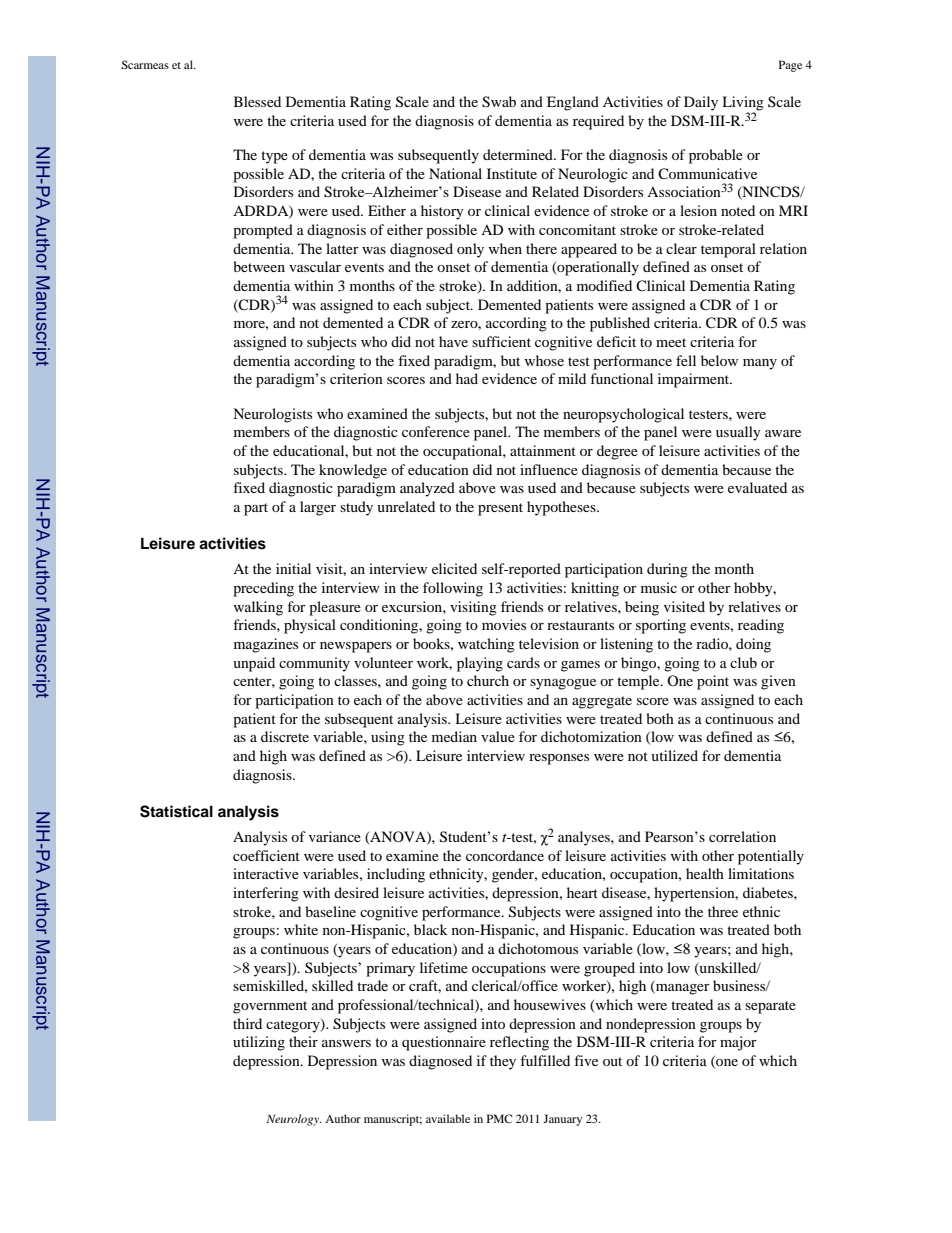 This document has height=1233, width=952. What do you see at coordinates (503, 1062) in the document?
I see `they` at bounding box center [503, 1062].
